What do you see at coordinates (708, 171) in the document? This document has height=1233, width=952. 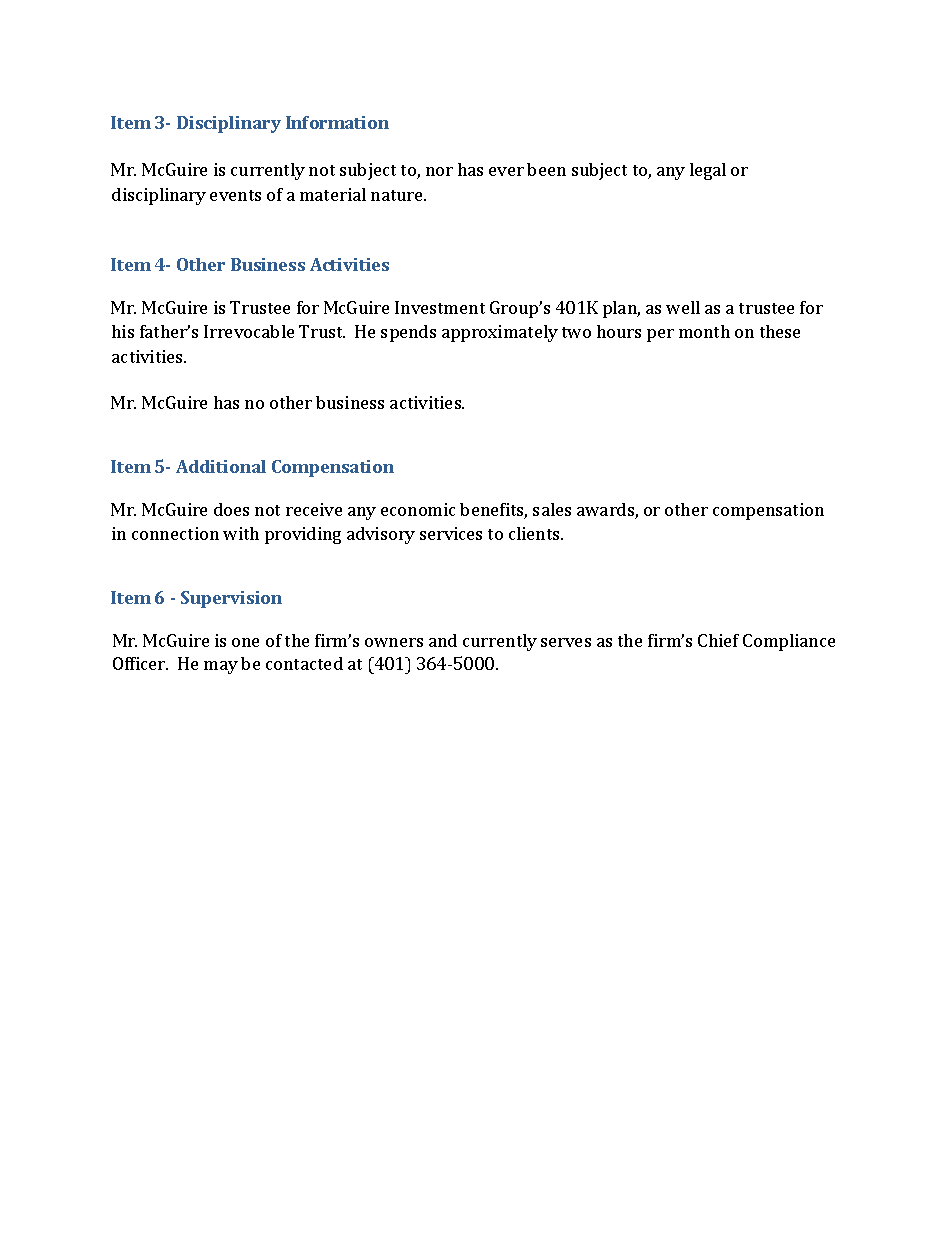 I see `legal` at bounding box center [708, 171].
